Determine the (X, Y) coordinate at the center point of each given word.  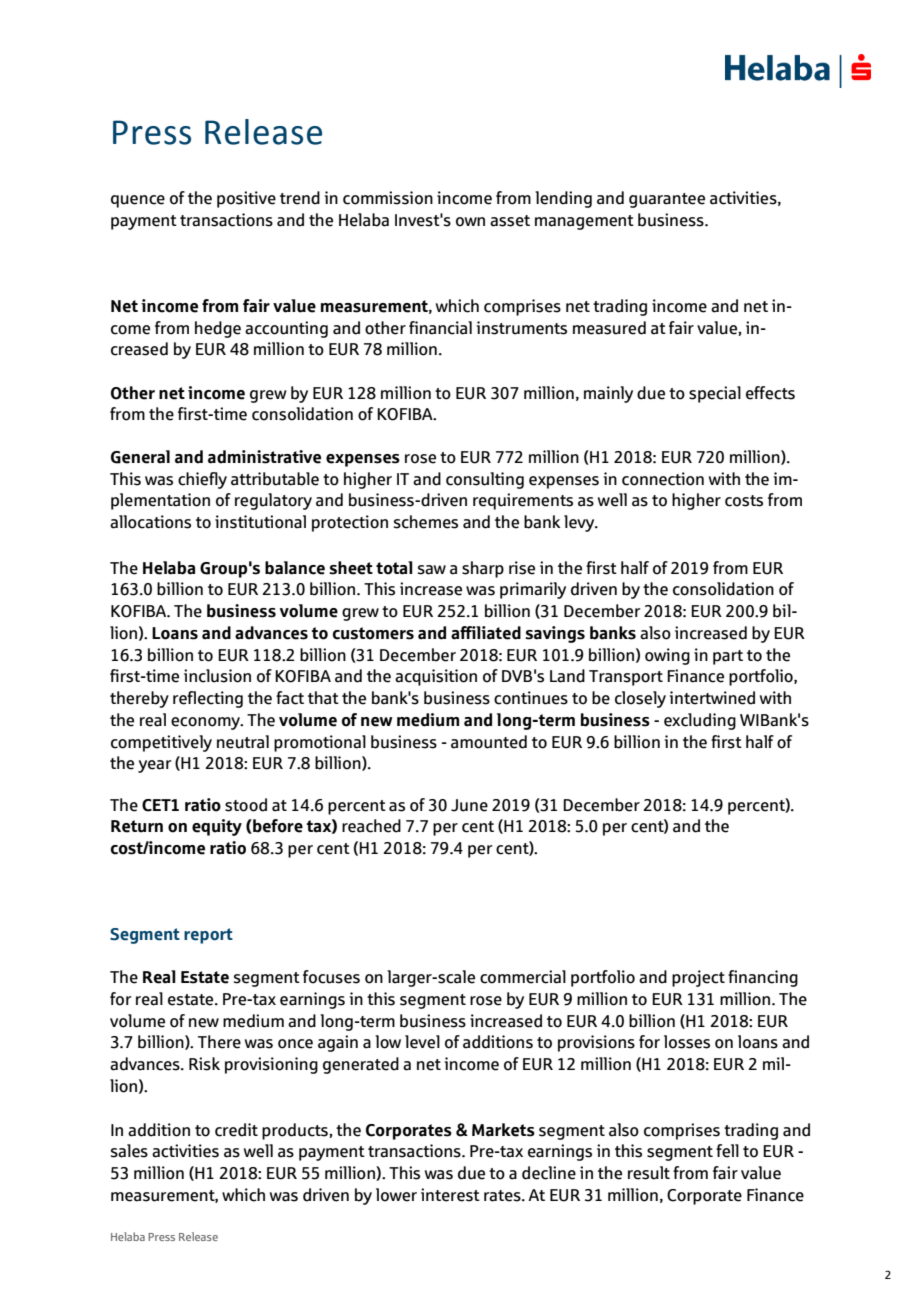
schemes (426, 522)
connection (663, 479)
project (698, 978)
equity (217, 827)
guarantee (667, 200)
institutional (260, 522)
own (470, 222)
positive (246, 199)
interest (450, 1195)
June (469, 805)
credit (236, 1130)
